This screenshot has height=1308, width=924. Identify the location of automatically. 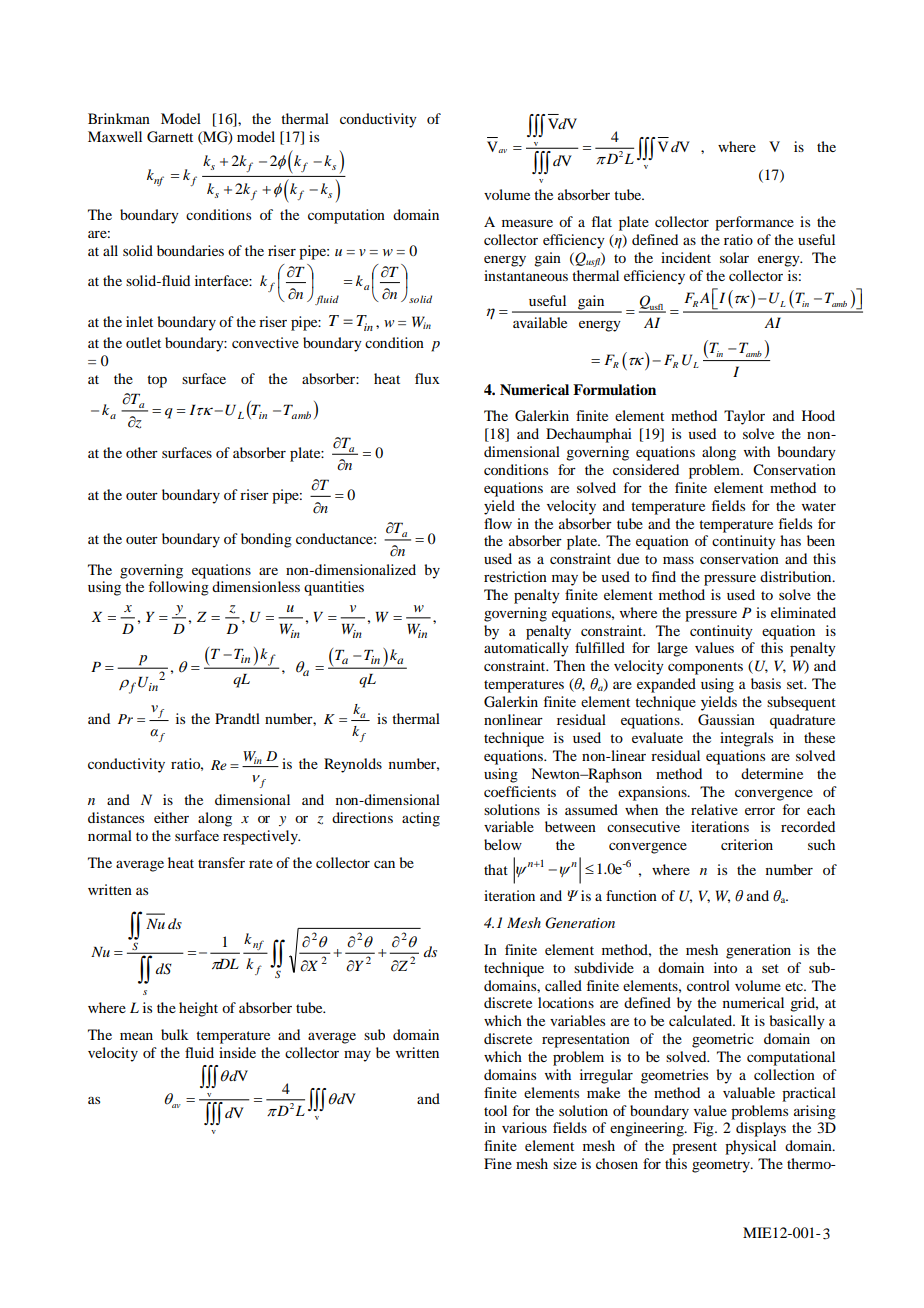
(526, 649).
